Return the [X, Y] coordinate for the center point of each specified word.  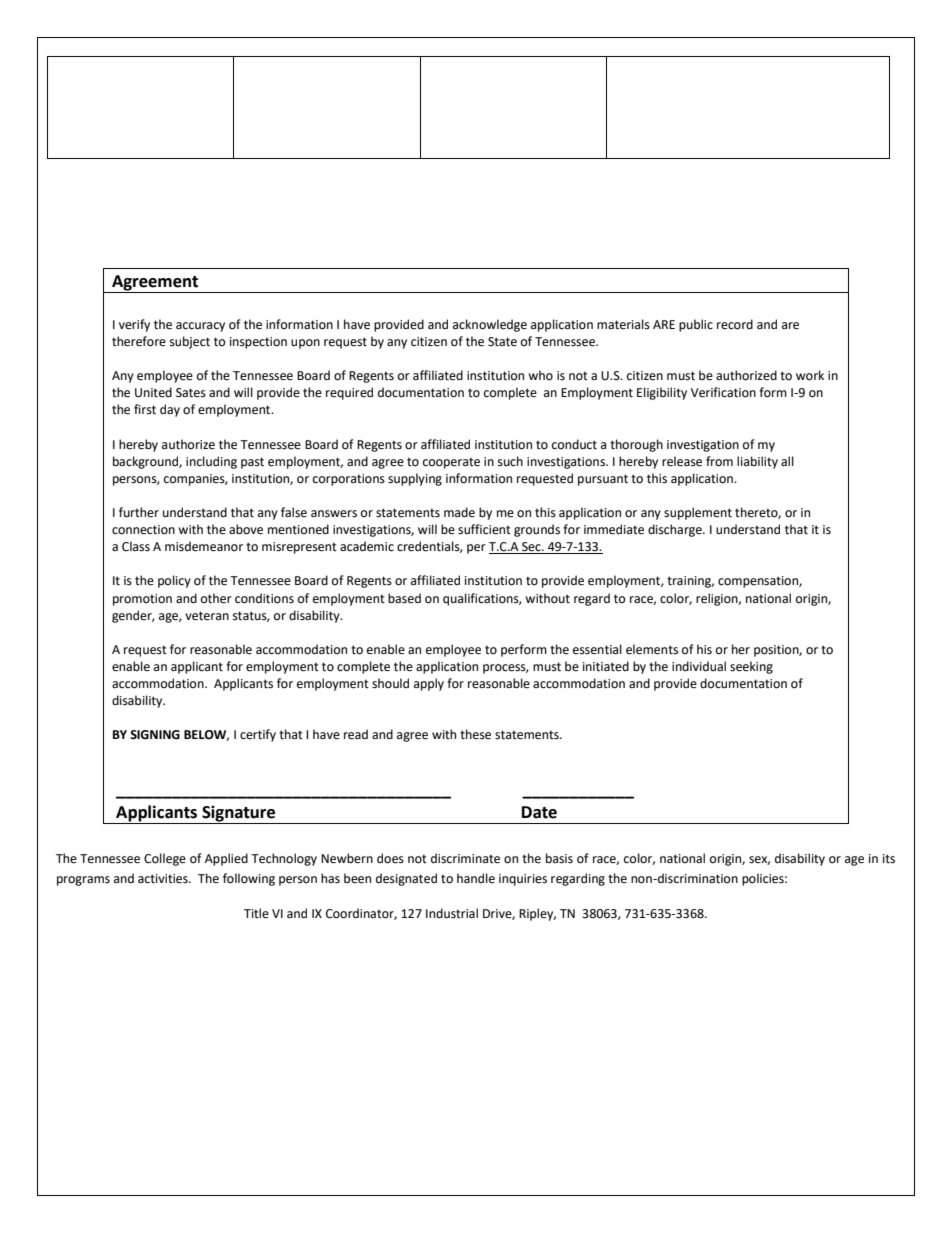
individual [699, 666]
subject [190, 342]
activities [164, 879]
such [510, 461]
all [787, 461]
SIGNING [155, 735]
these [475, 734]
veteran [207, 616]
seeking [751, 667]
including [211, 462]
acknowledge [490, 325]
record [735, 324]
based [404, 598]
